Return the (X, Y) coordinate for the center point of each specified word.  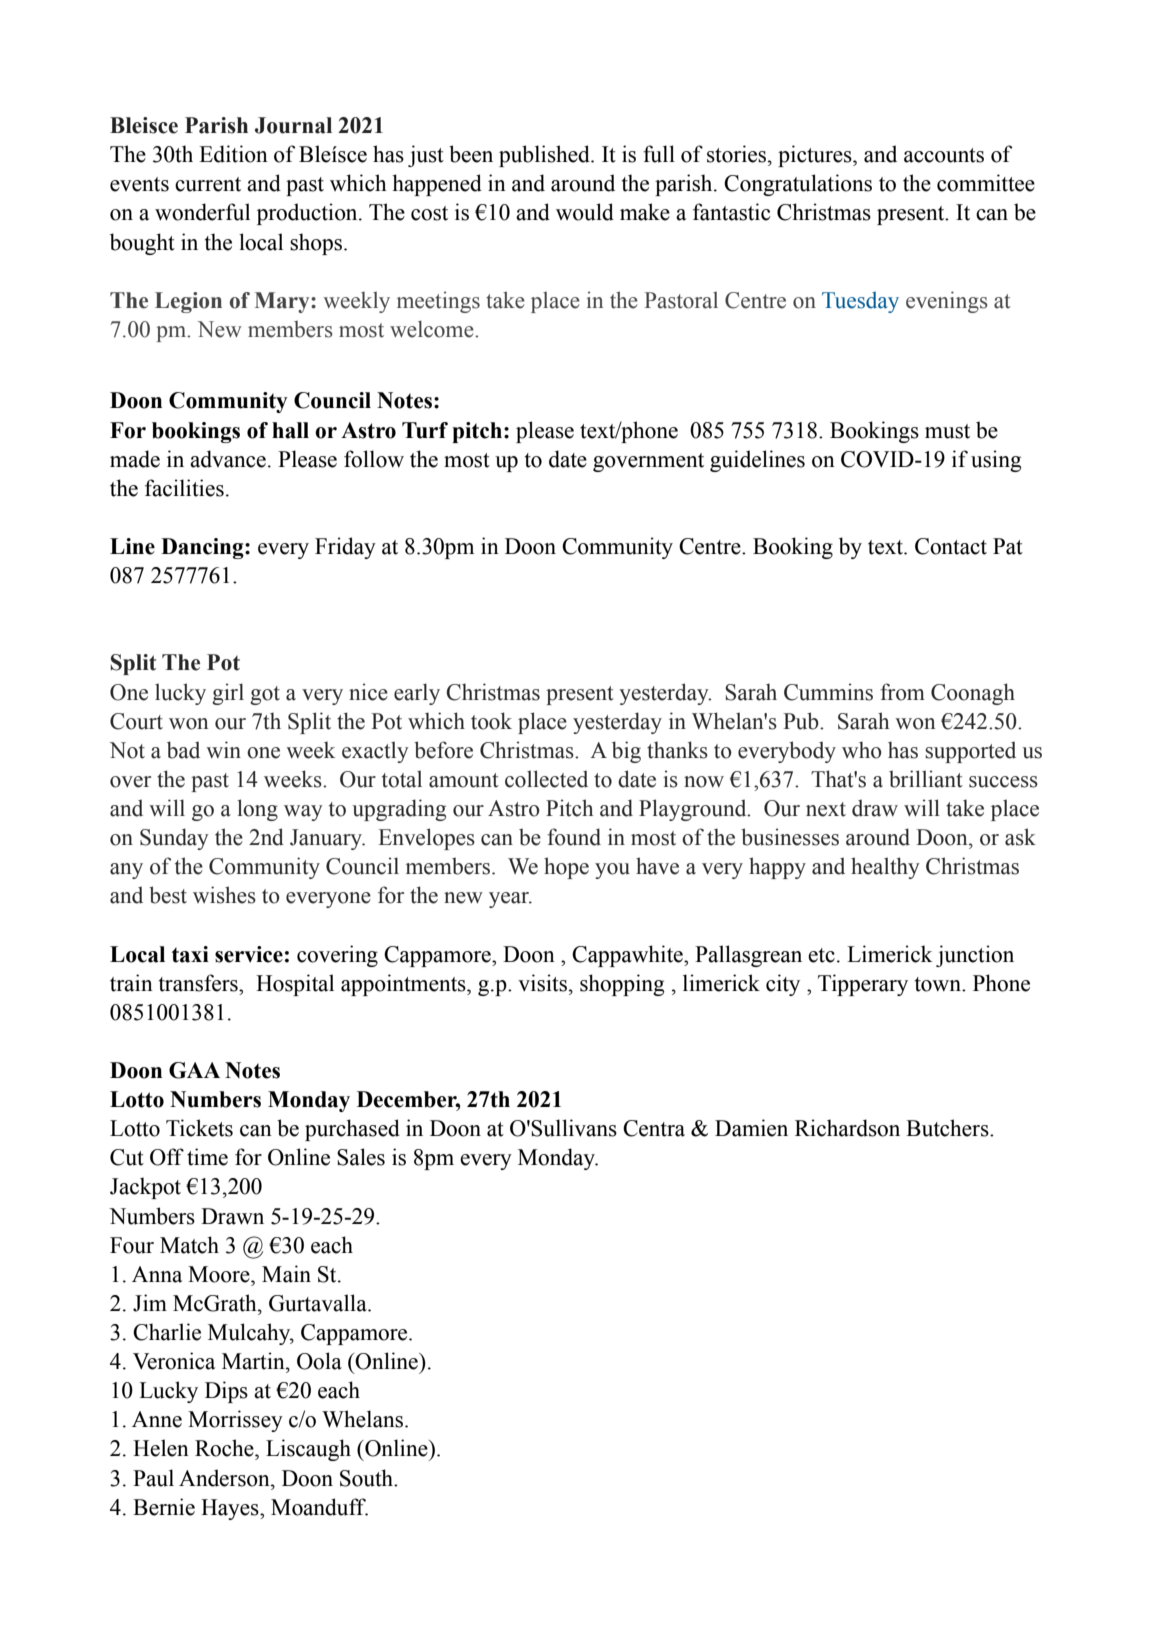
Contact (951, 546)
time (207, 1157)
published (545, 156)
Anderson (225, 1478)
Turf (425, 430)
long (257, 810)
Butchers (948, 1128)
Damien (751, 1128)
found (574, 837)
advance (228, 459)
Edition (233, 154)
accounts (944, 155)
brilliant (926, 779)
